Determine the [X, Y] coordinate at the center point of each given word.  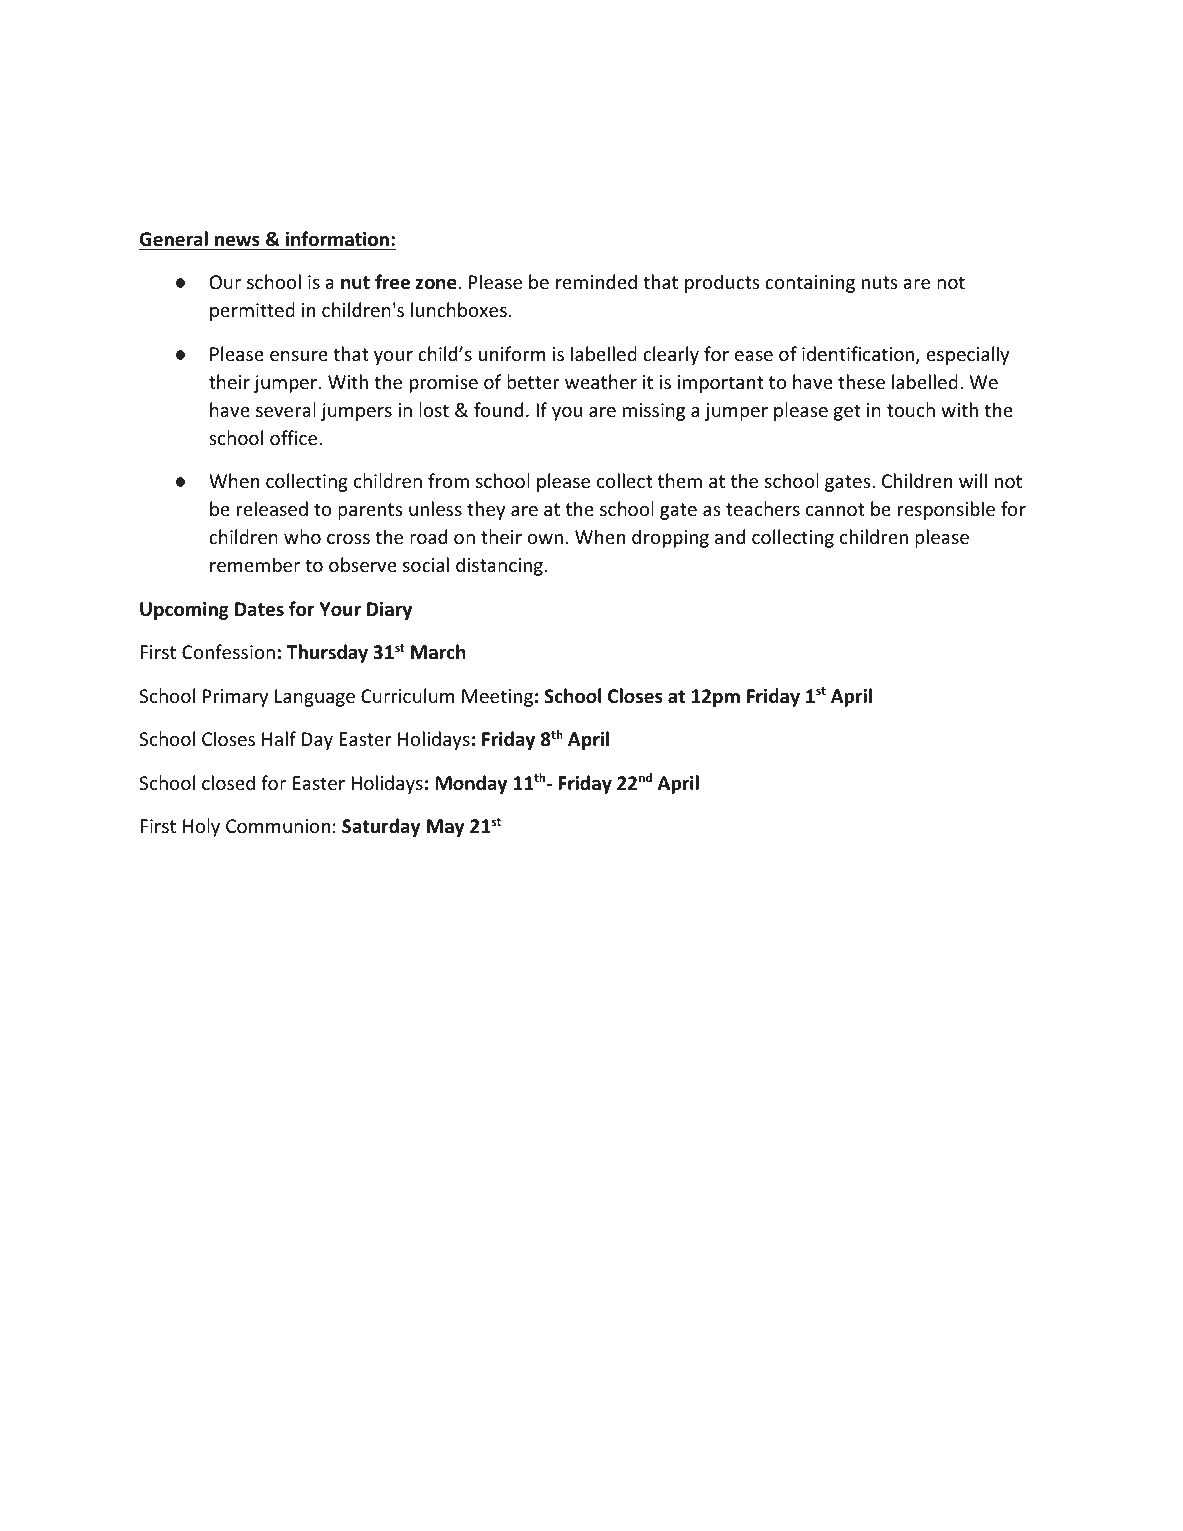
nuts [880, 282]
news [237, 241]
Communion [278, 826]
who [302, 536]
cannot [835, 509]
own [545, 539]
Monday [471, 784]
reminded [596, 281]
